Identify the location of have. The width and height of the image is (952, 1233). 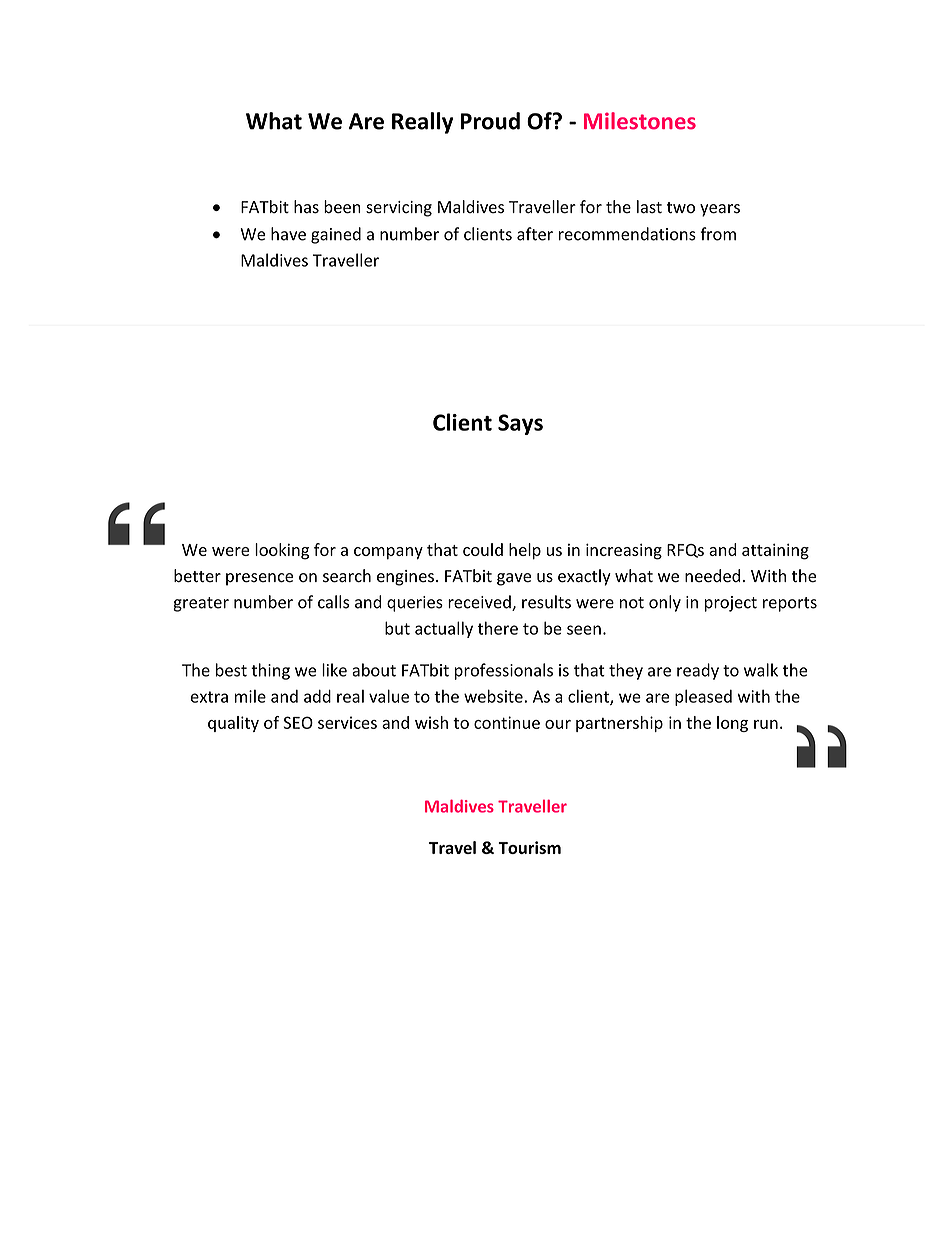
(288, 234).
